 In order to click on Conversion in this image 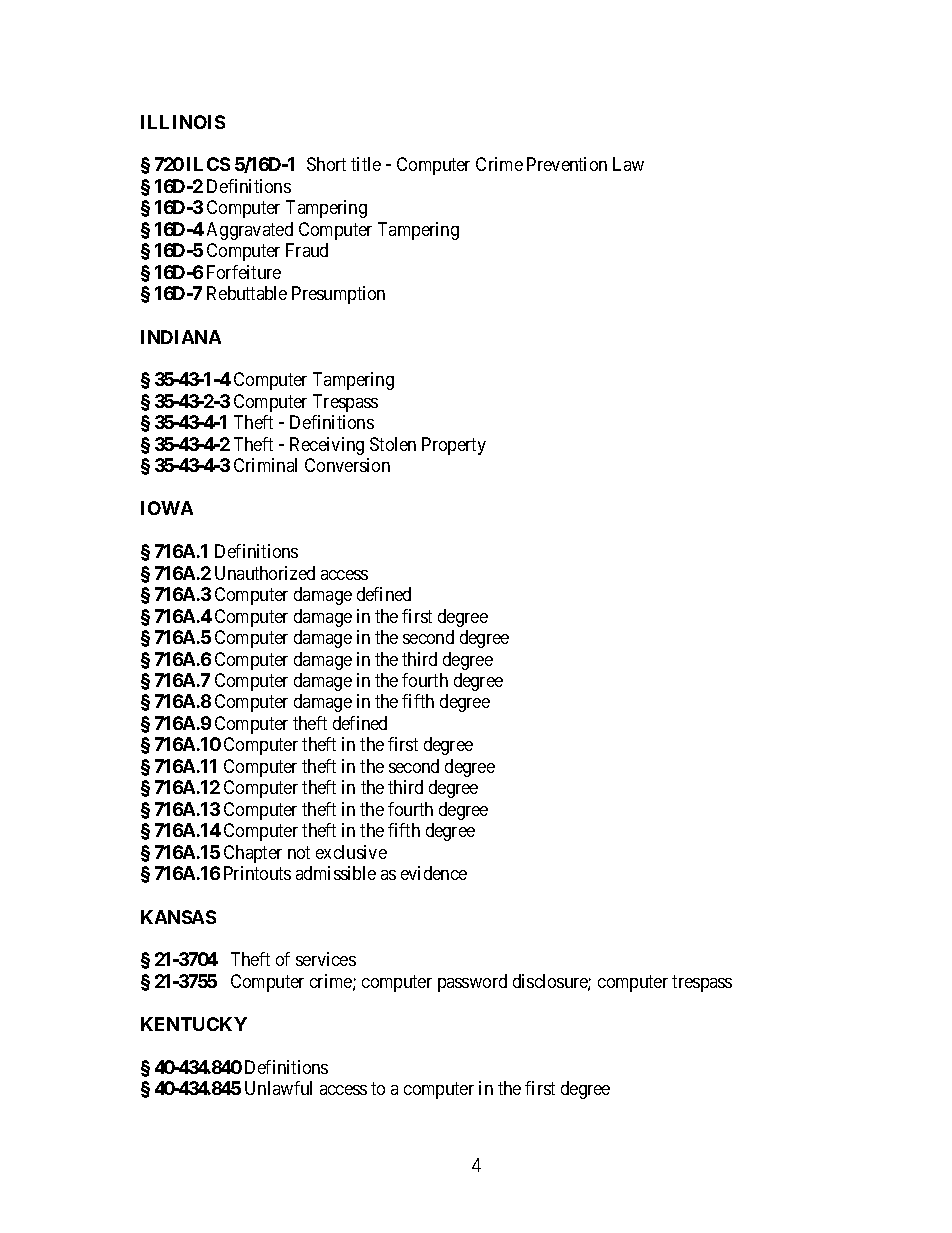, I will do `click(347, 465)`.
